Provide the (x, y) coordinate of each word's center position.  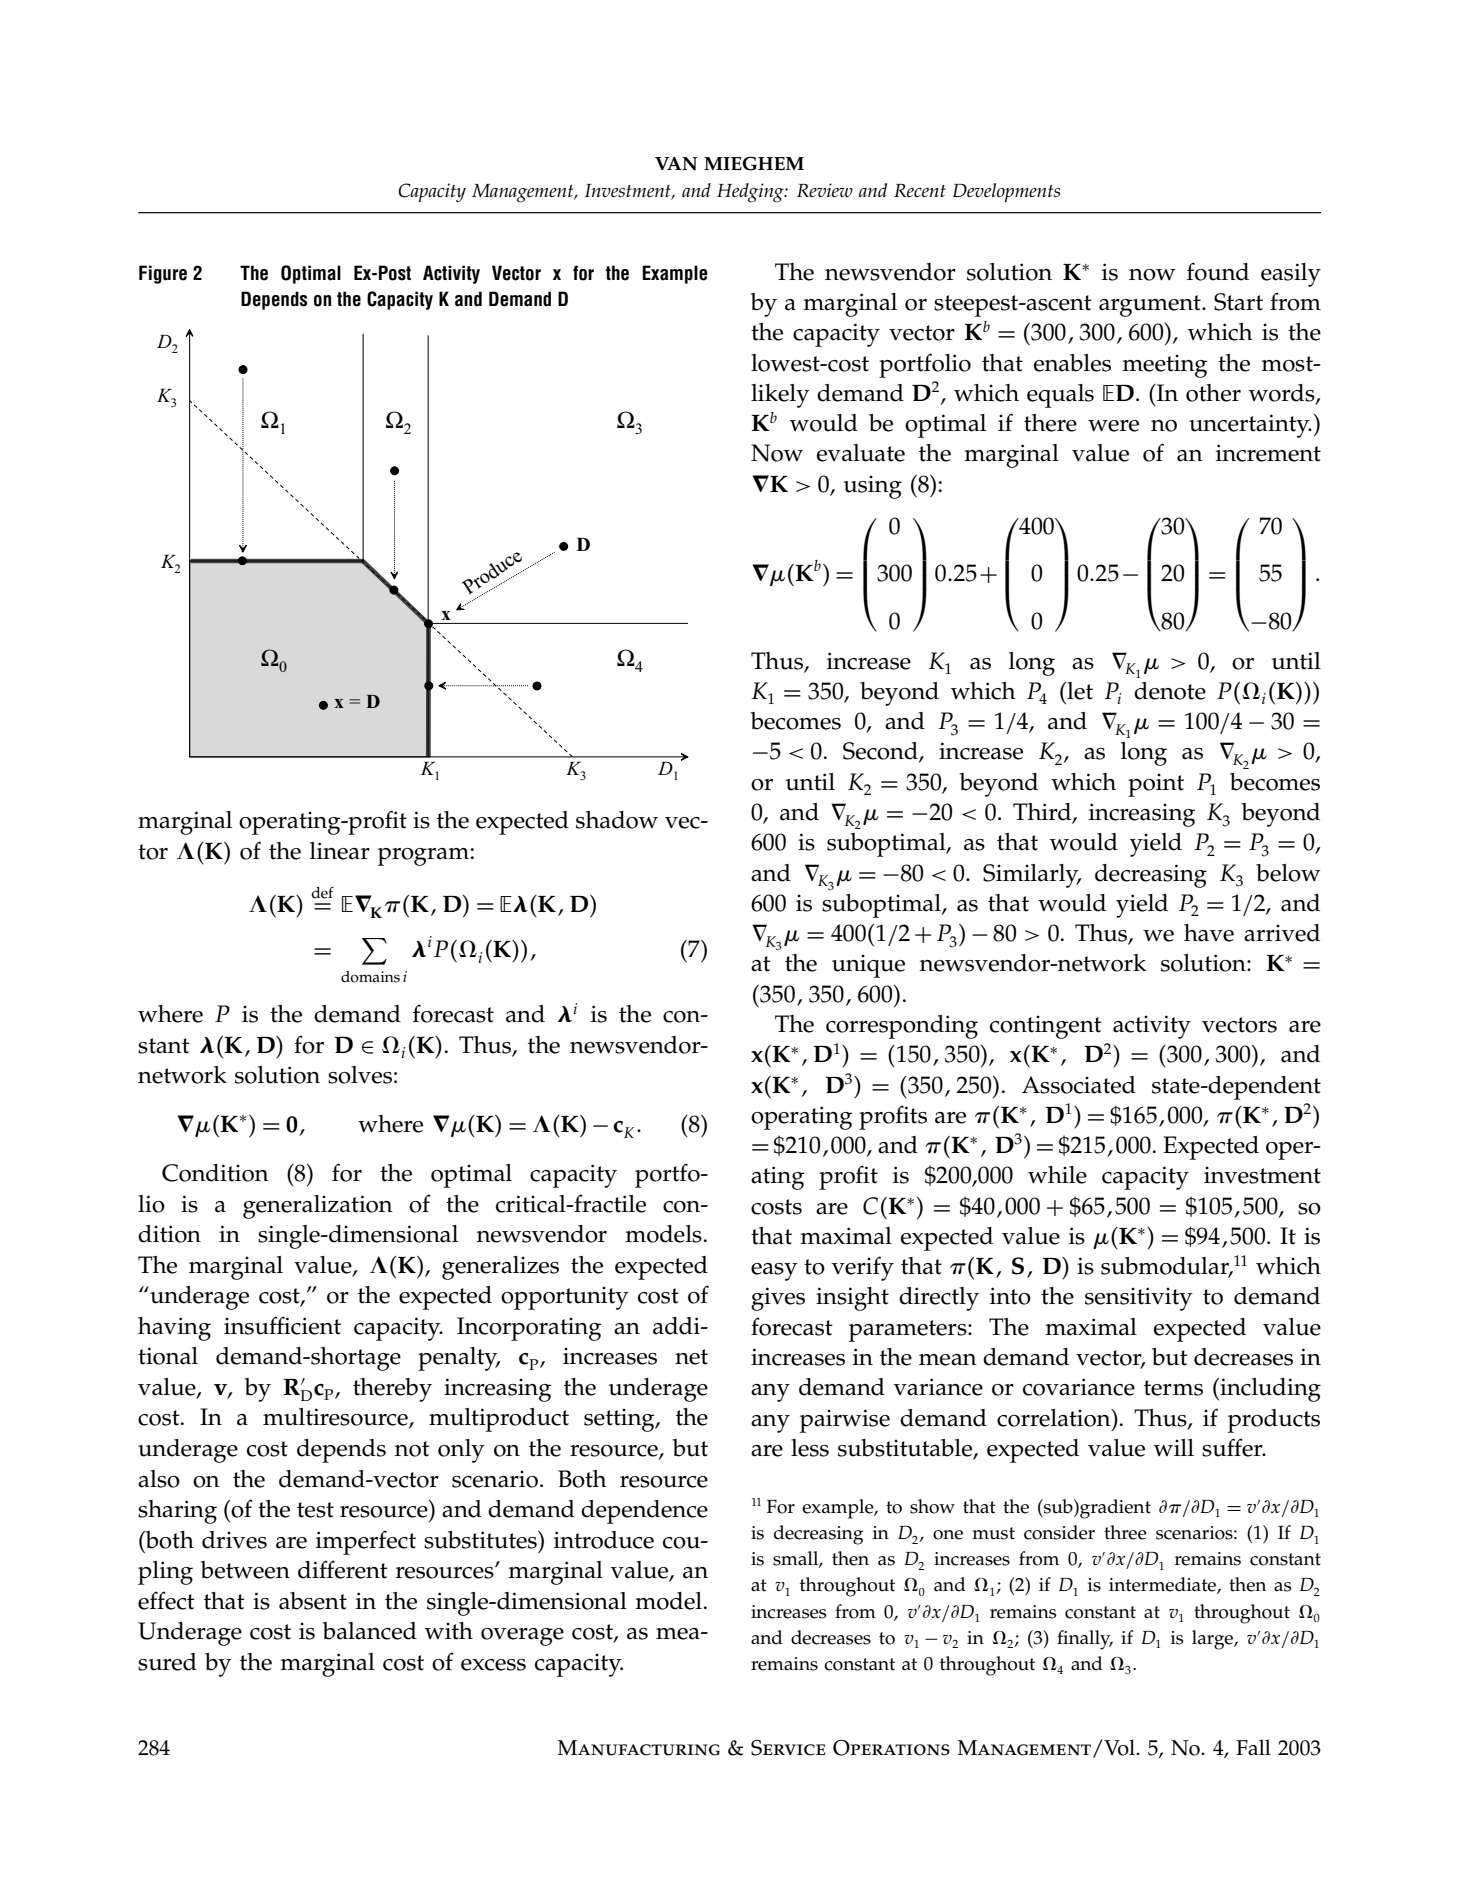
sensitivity (1139, 1299)
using (873, 487)
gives (778, 1299)
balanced (370, 1631)
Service (788, 1748)
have (1209, 933)
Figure (163, 274)
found (1218, 271)
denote (1170, 691)
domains (370, 977)
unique (868, 966)
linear (340, 851)
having (174, 1329)
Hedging (751, 193)
